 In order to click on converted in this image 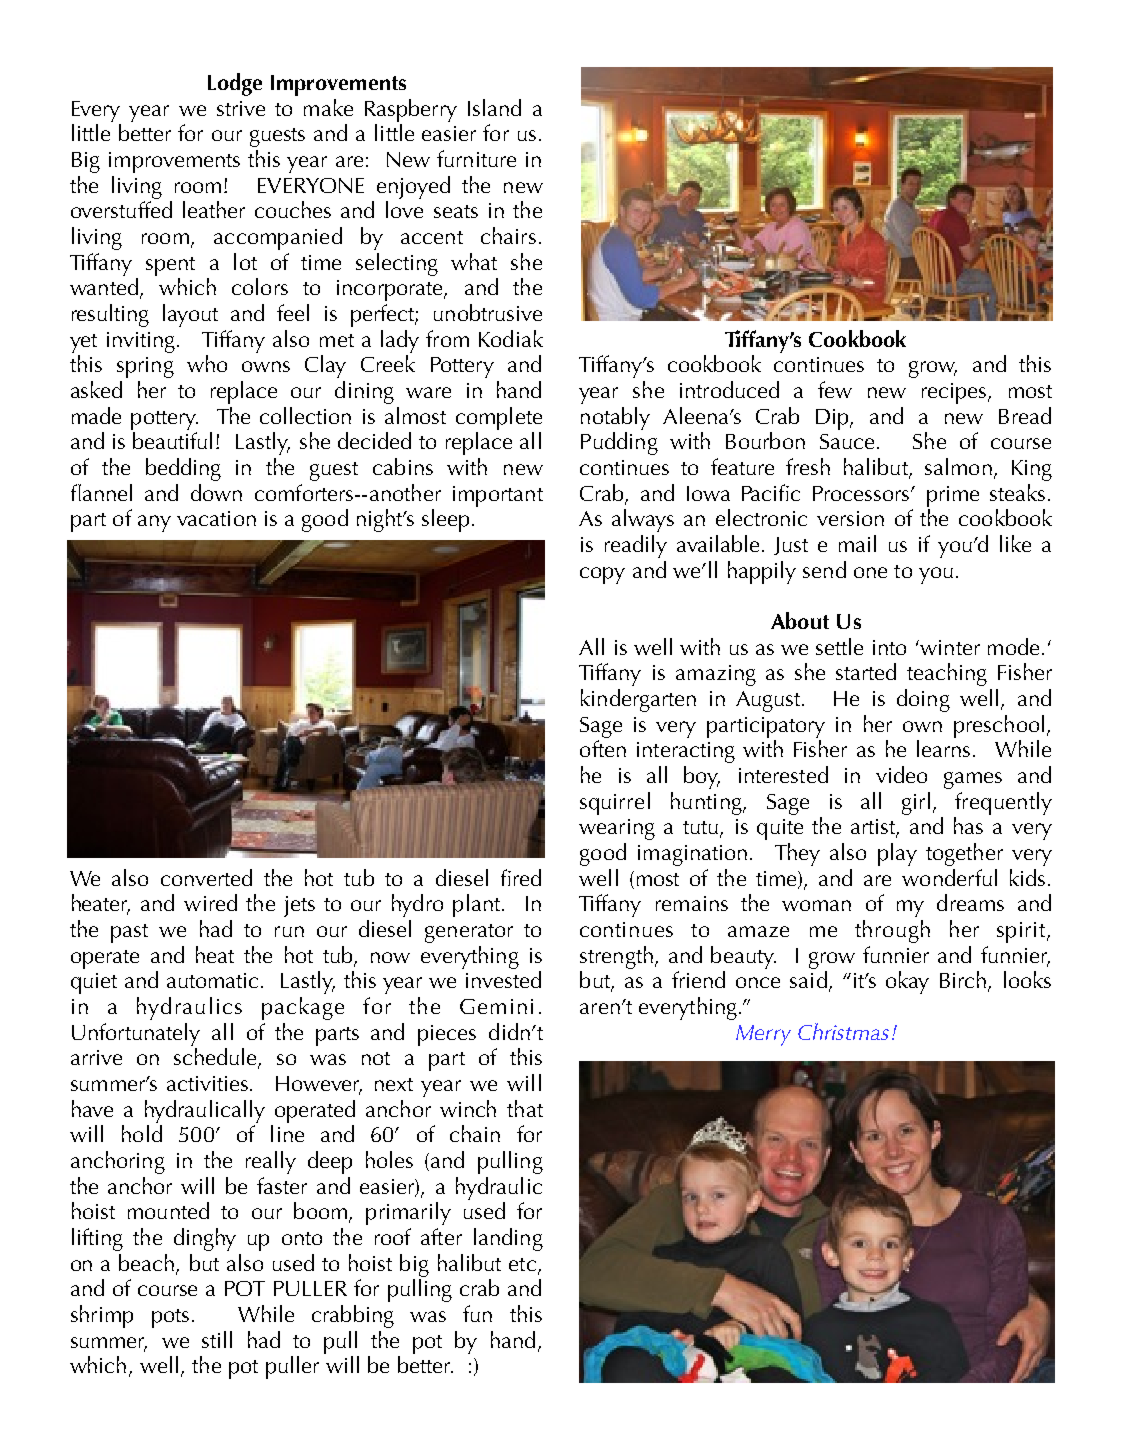, I will do `click(206, 877)`.
